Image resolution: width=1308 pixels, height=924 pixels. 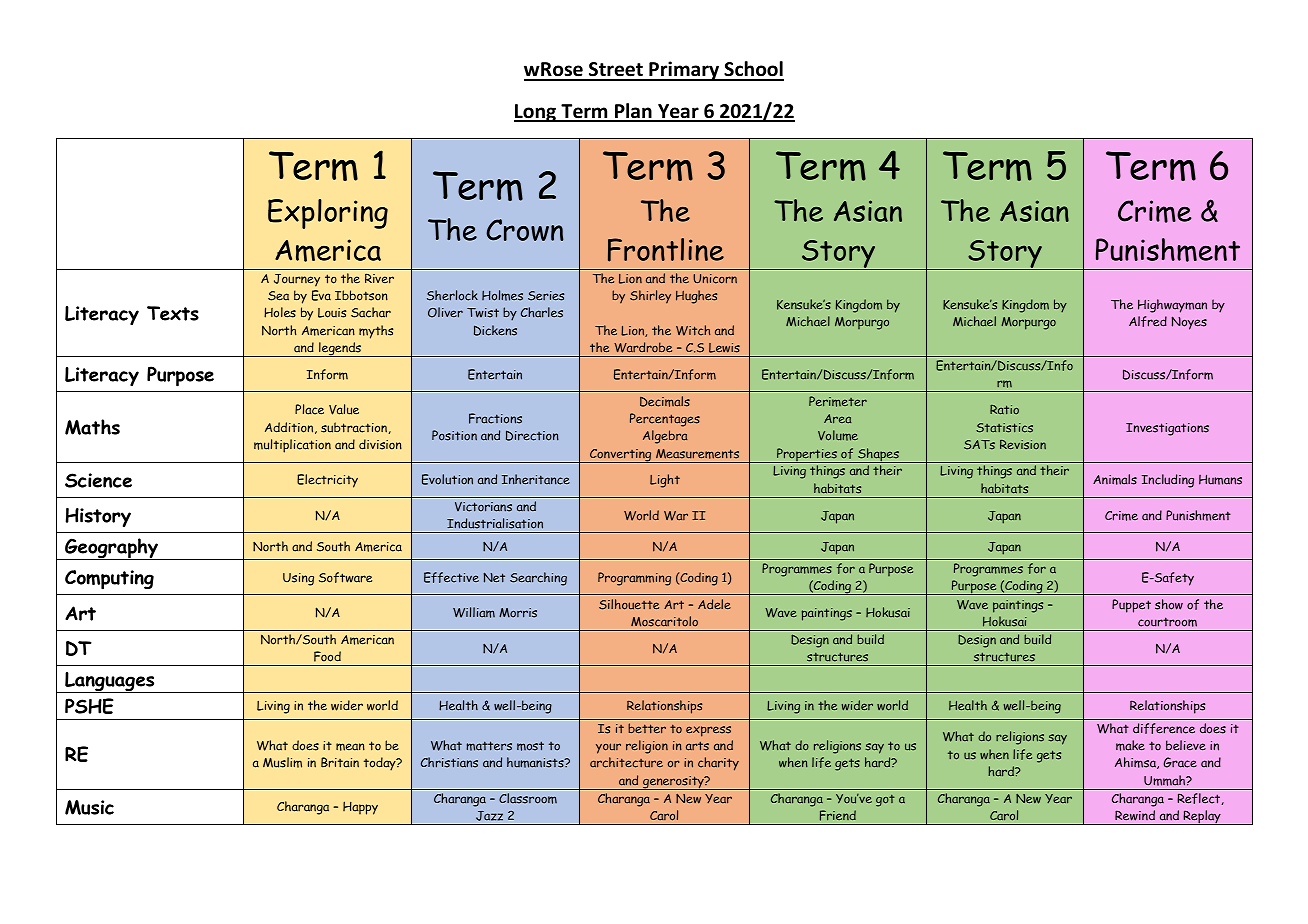 What do you see at coordinates (173, 313) in the document?
I see `Texts` at bounding box center [173, 313].
